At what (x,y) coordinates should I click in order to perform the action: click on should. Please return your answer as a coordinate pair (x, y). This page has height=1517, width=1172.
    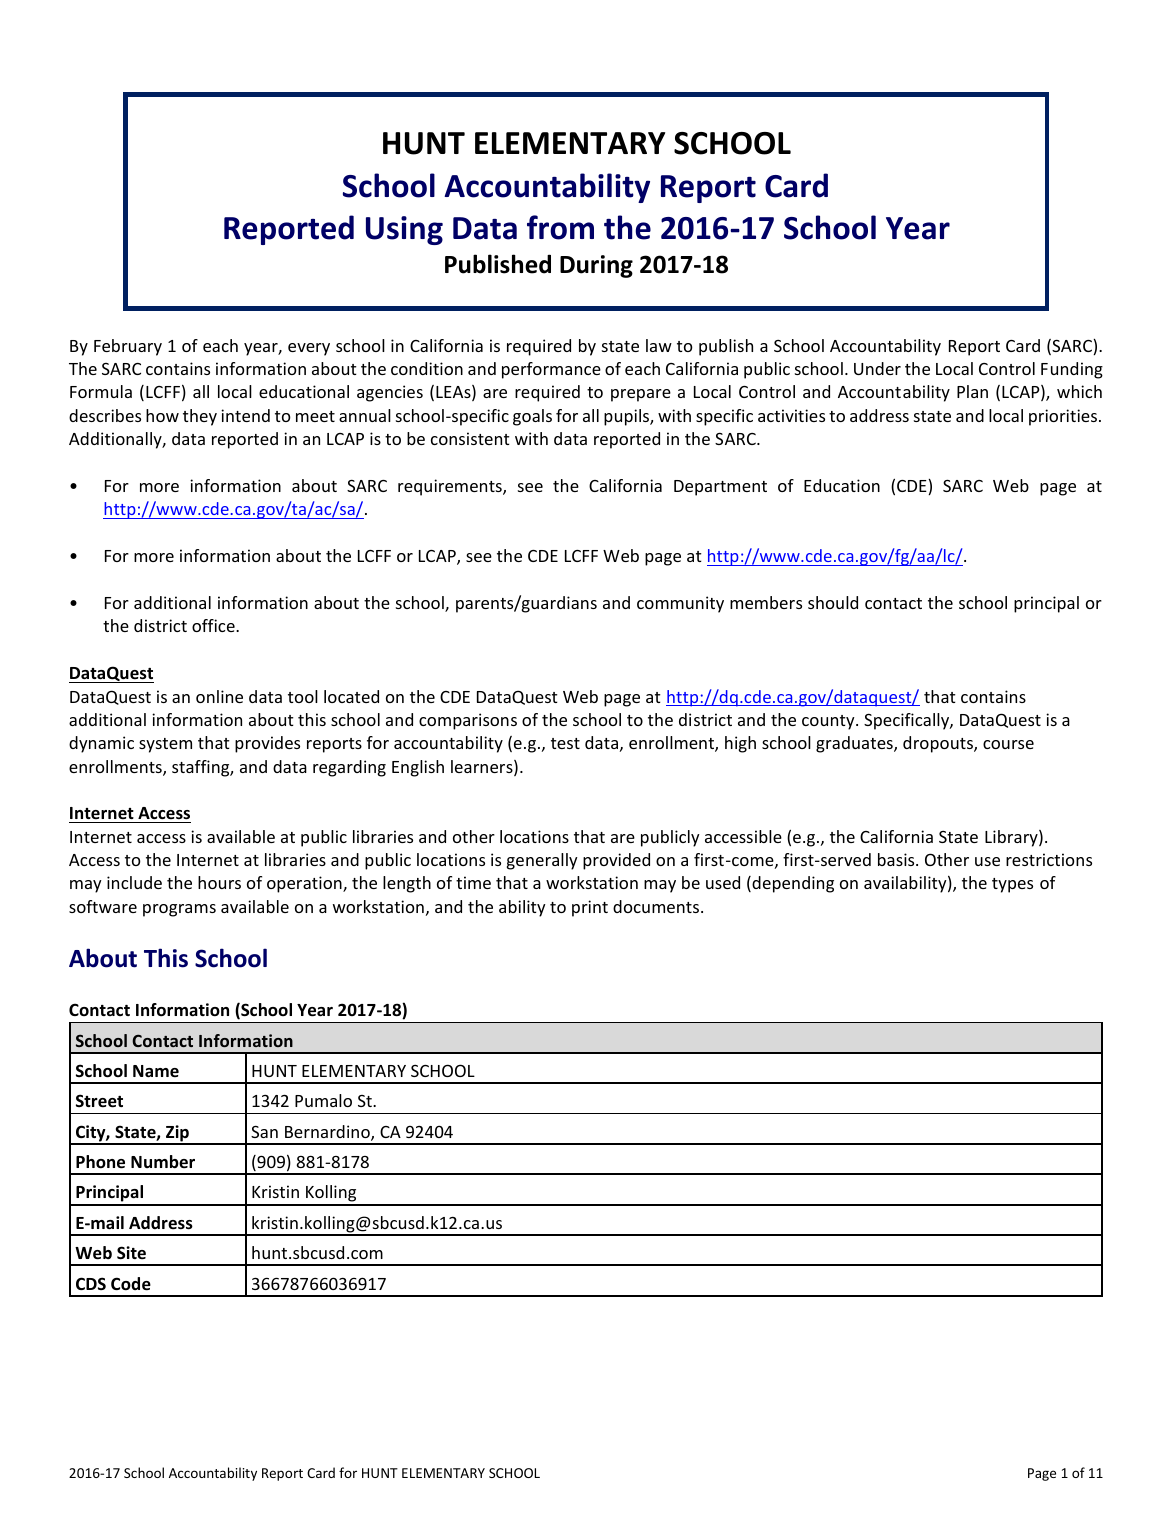
    Looking at the image, I should click on (833, 602).
